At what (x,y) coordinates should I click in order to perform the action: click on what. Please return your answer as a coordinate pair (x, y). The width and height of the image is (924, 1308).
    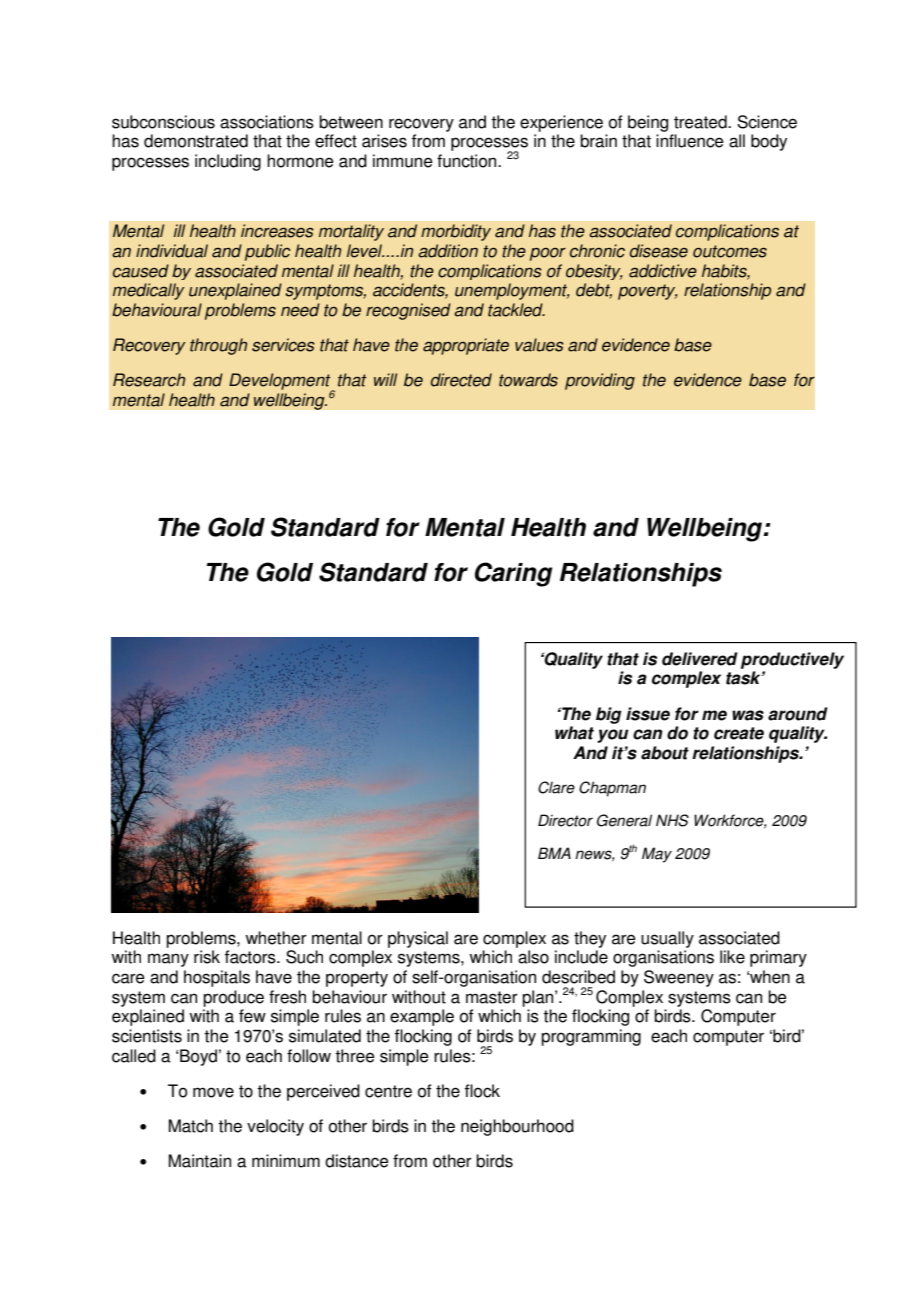
    Looking at the image, I should click on (574, 733).
